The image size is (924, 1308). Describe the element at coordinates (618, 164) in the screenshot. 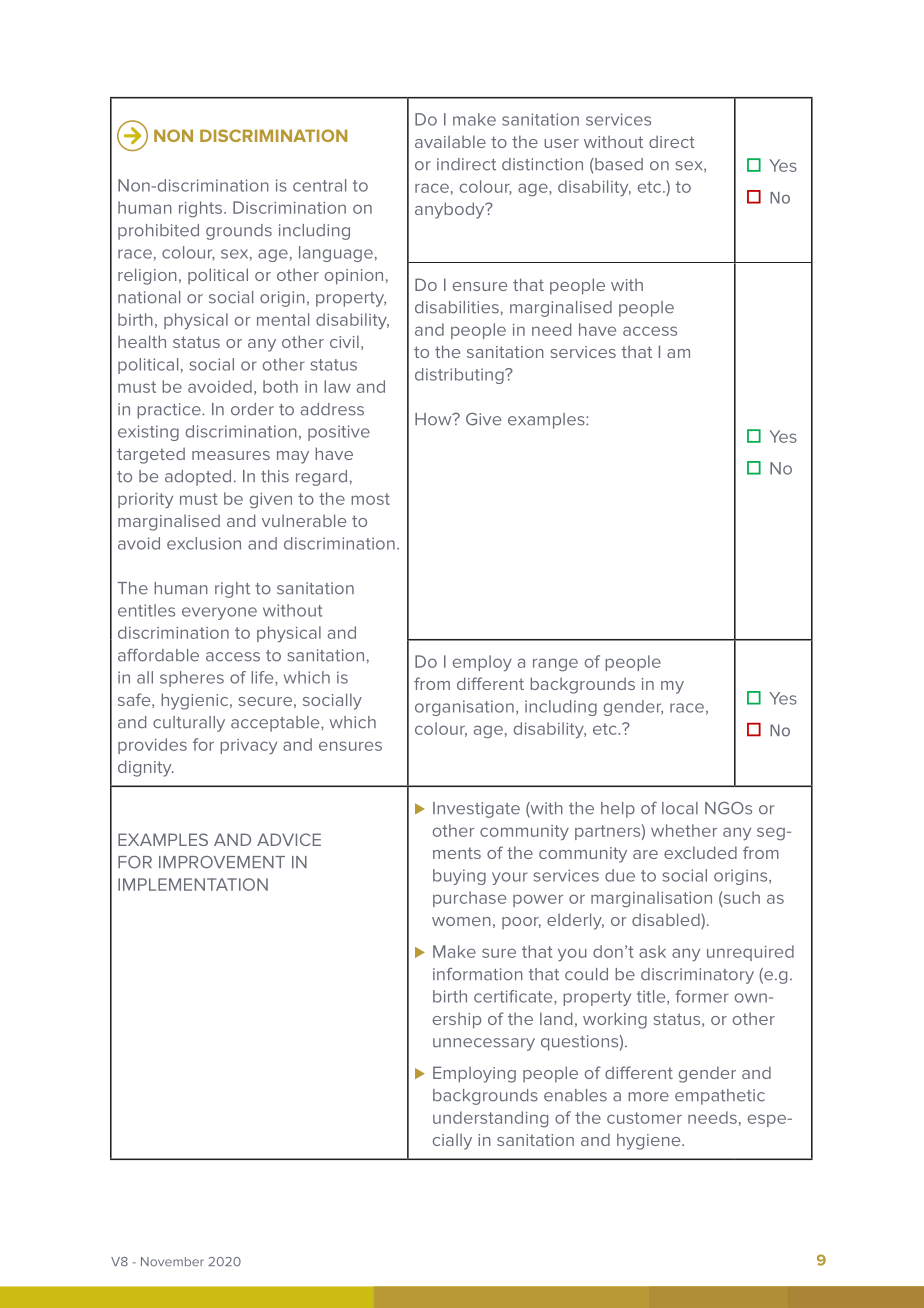

I see `based` at that location.
